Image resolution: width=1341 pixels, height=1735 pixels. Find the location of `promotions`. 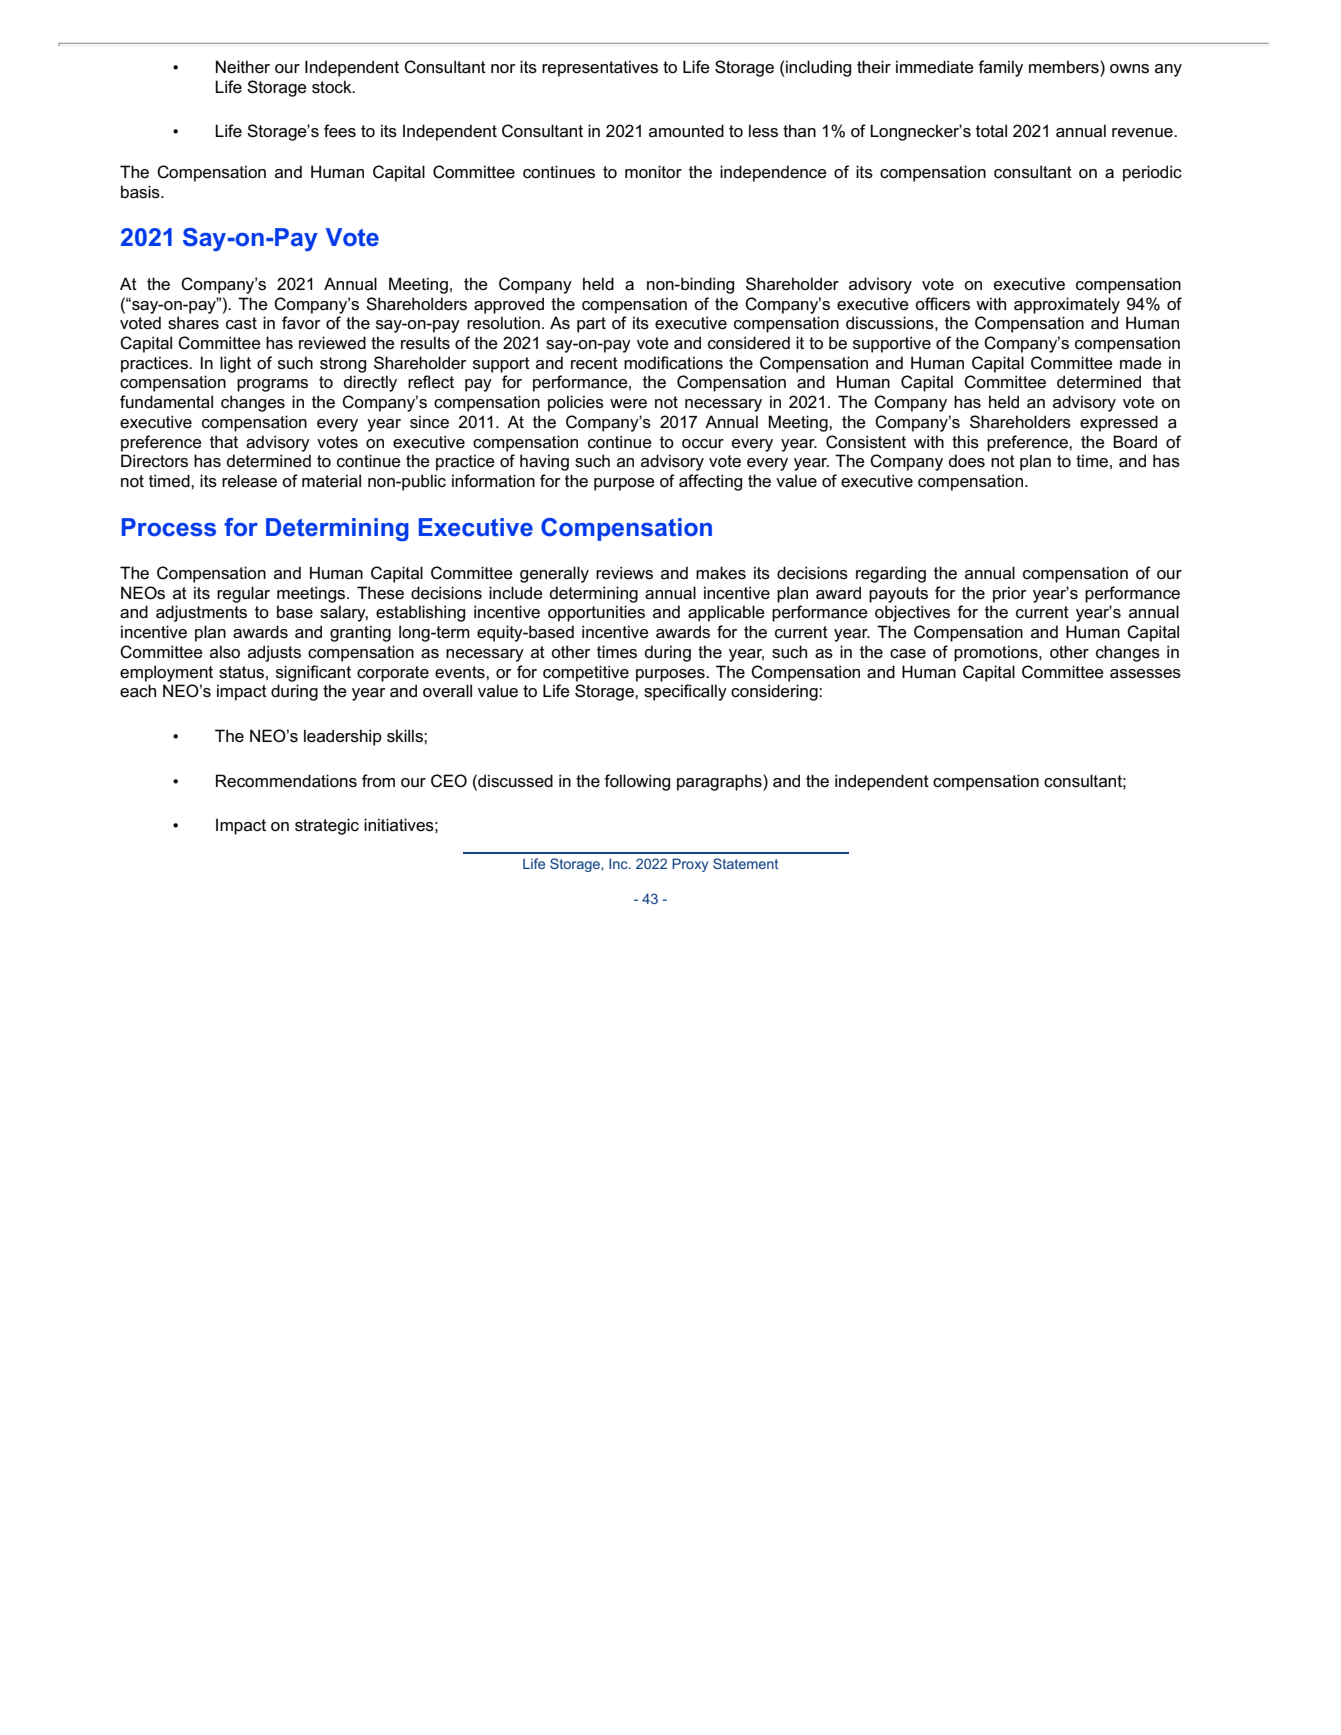

promotions is located at coordinates (997, 653).
